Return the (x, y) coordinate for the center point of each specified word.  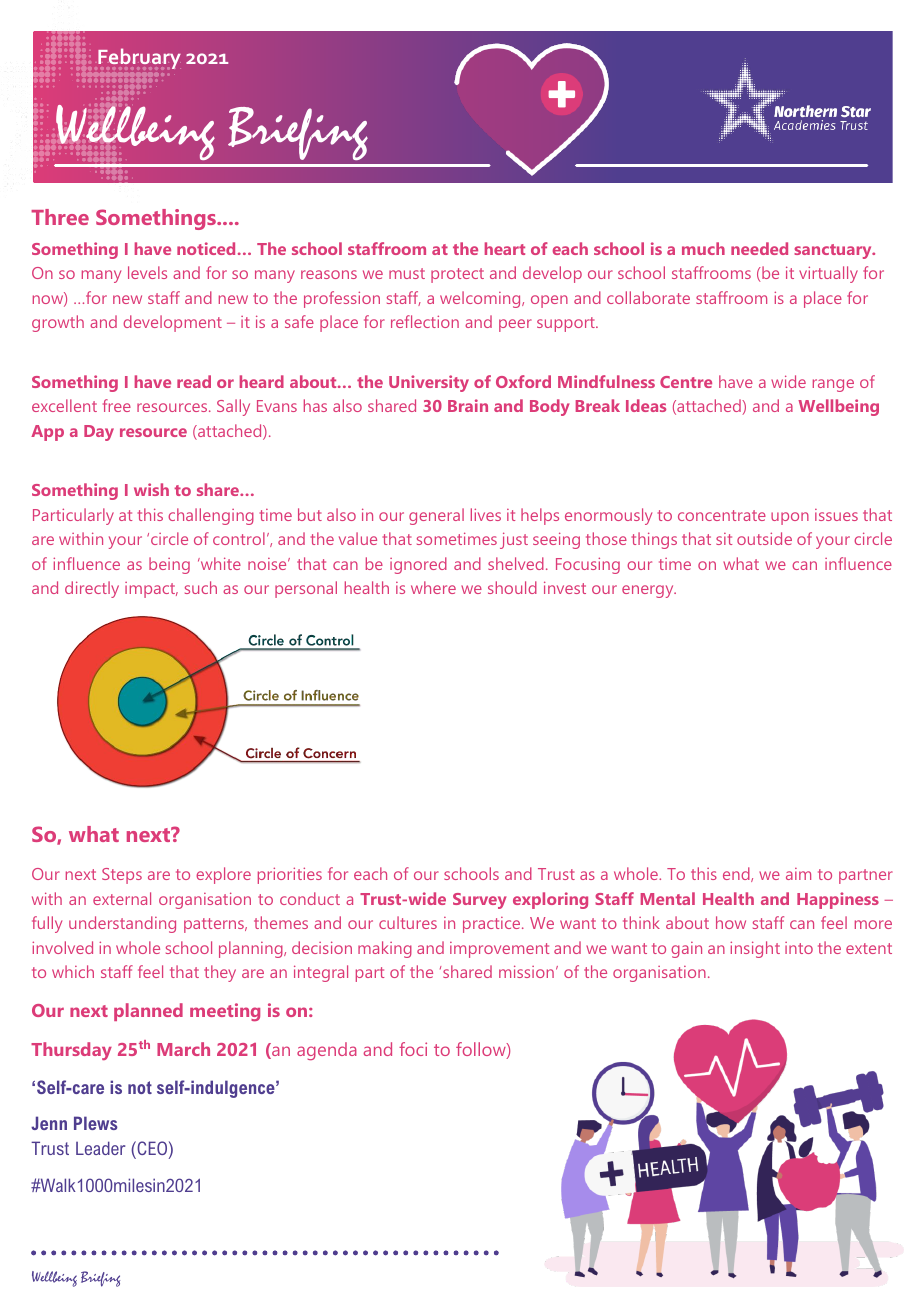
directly (92, 589)
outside (764, 538)
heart (505, 248)
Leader (100, 1148)
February (139, 58)
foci (413, 1049)
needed (759, 248)
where (433, 587)
